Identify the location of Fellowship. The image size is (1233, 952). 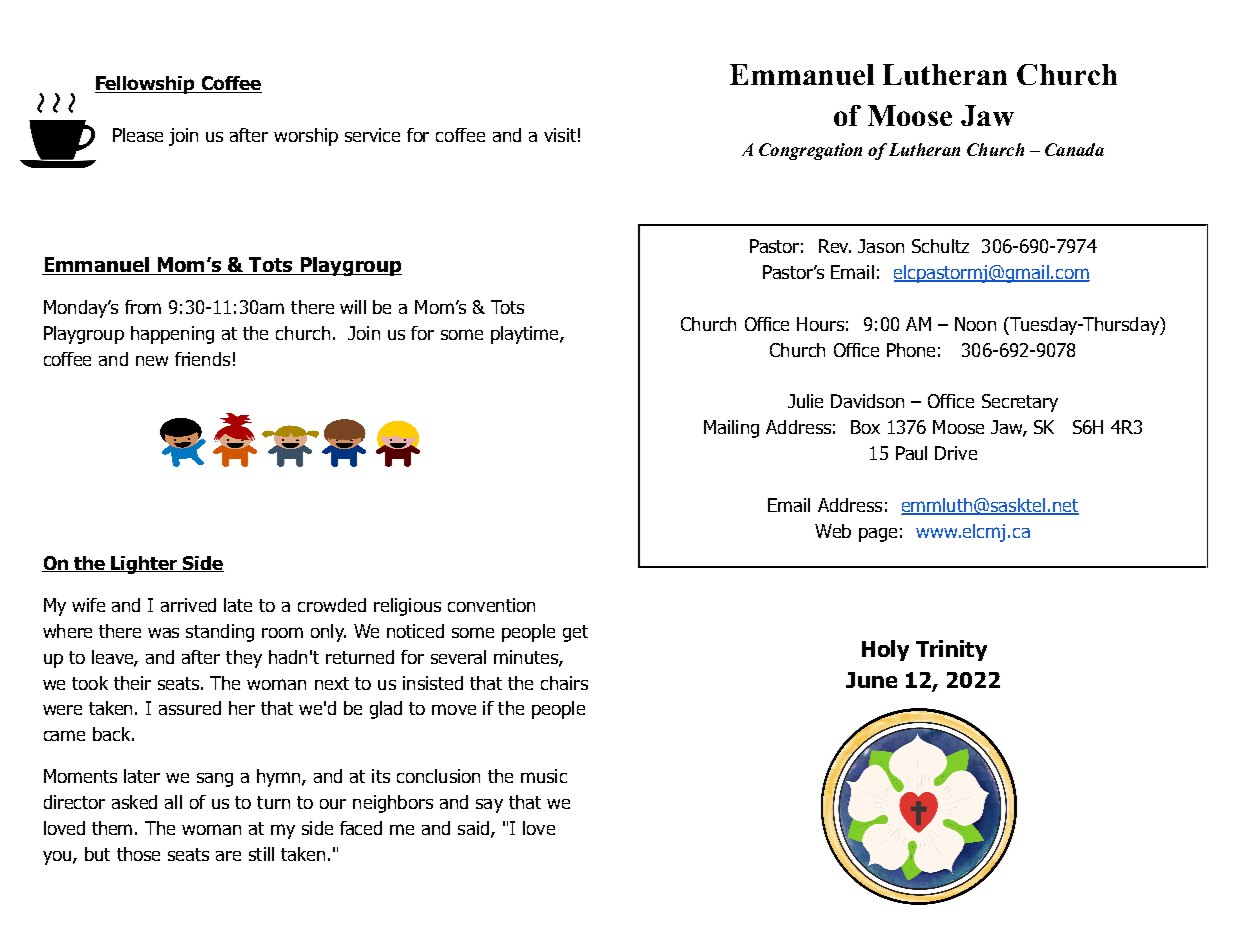
(146, 85).
